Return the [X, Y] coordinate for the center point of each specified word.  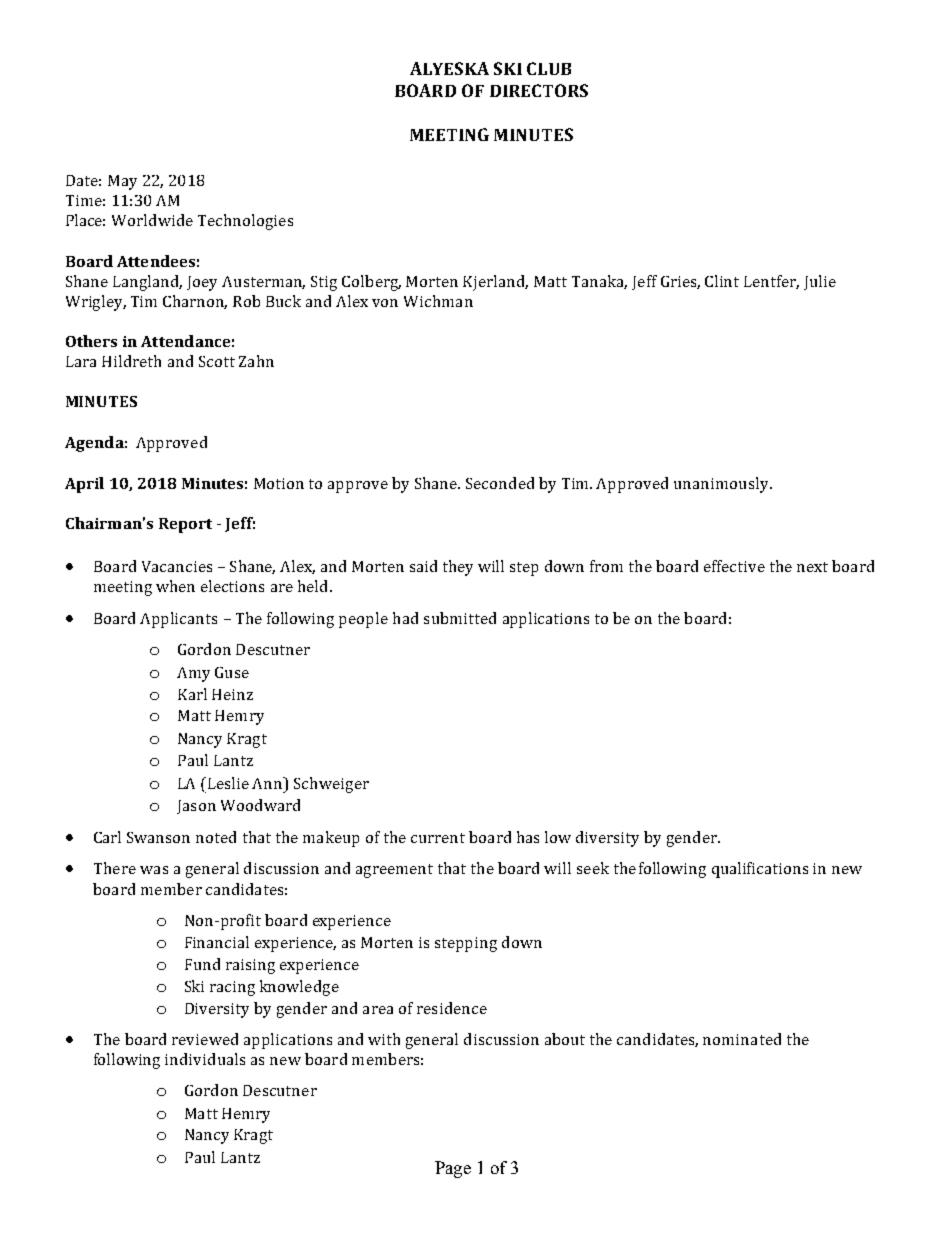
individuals [205, 1059]
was [154, 870]
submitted [460, 618]
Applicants [178, 620]
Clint [722, 281]
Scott [217, 361]
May [122, 182]
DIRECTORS [539, 90]
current [438, 838]
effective [734, 566]
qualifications [760, 870]
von [385, 303]
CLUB [549, 68]
